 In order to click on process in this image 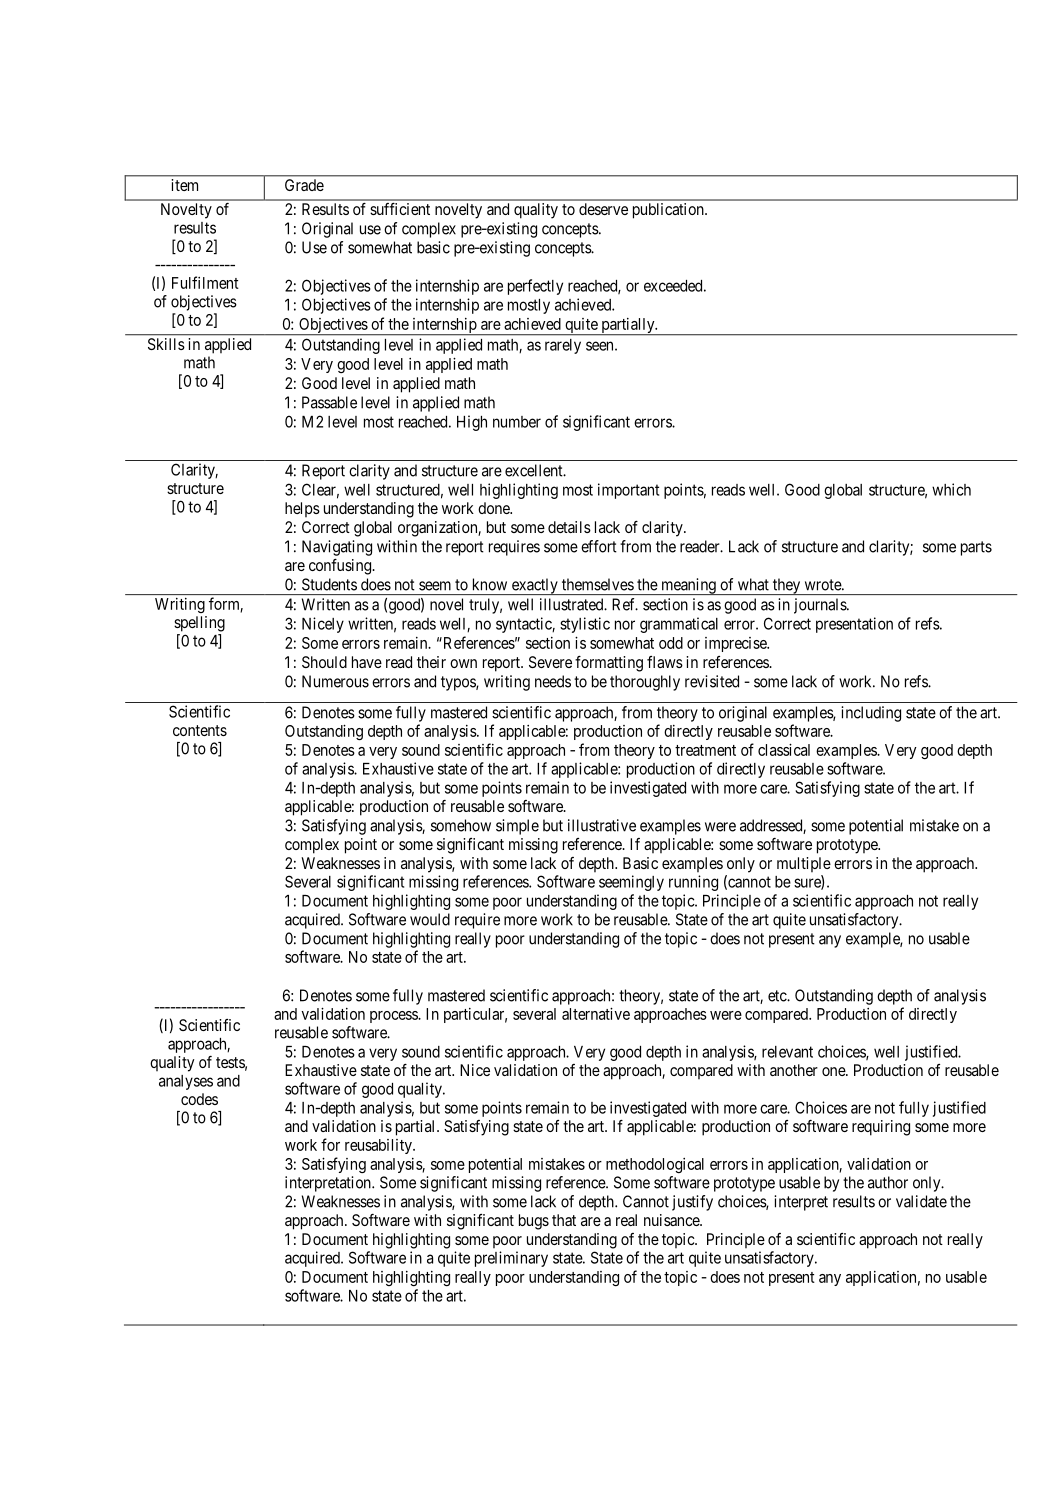, I will do `click(394, 1017)`.
